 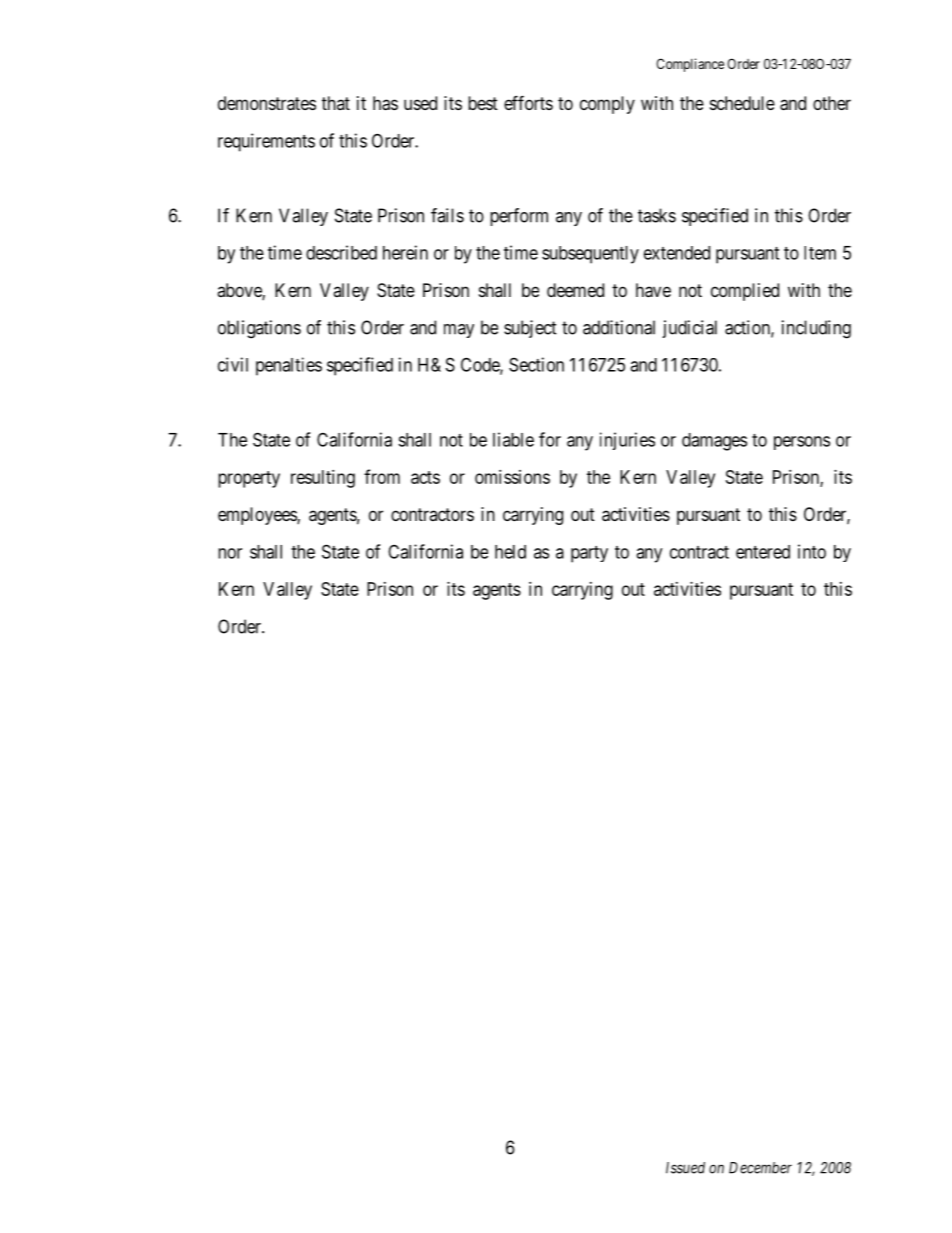 What do you see at coordinates (289, 366) in the screenshot?
I see `penalties` at bounding box center [289, 366].
